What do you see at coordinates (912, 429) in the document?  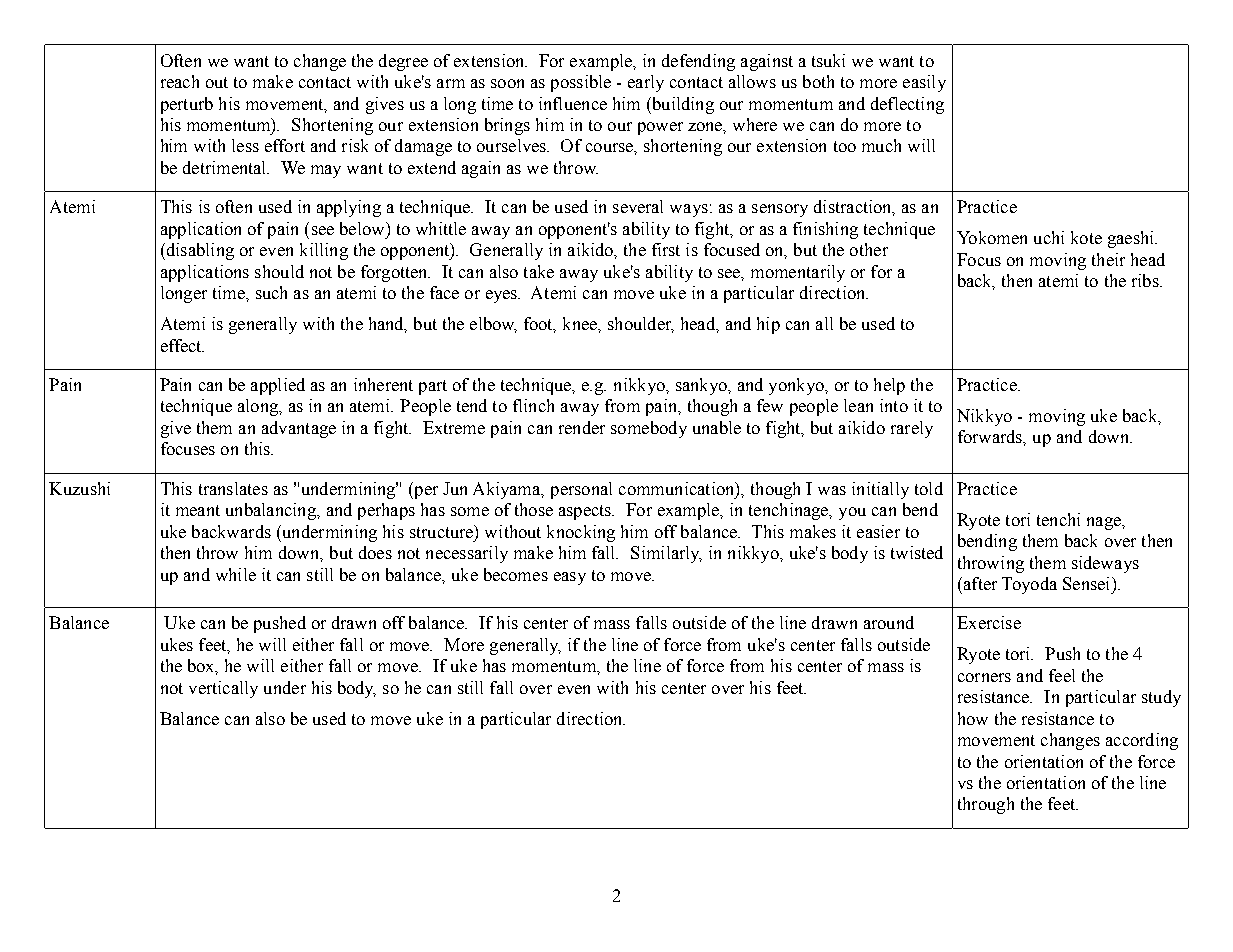 I see `rarely` at bounding box center [912, 429].
